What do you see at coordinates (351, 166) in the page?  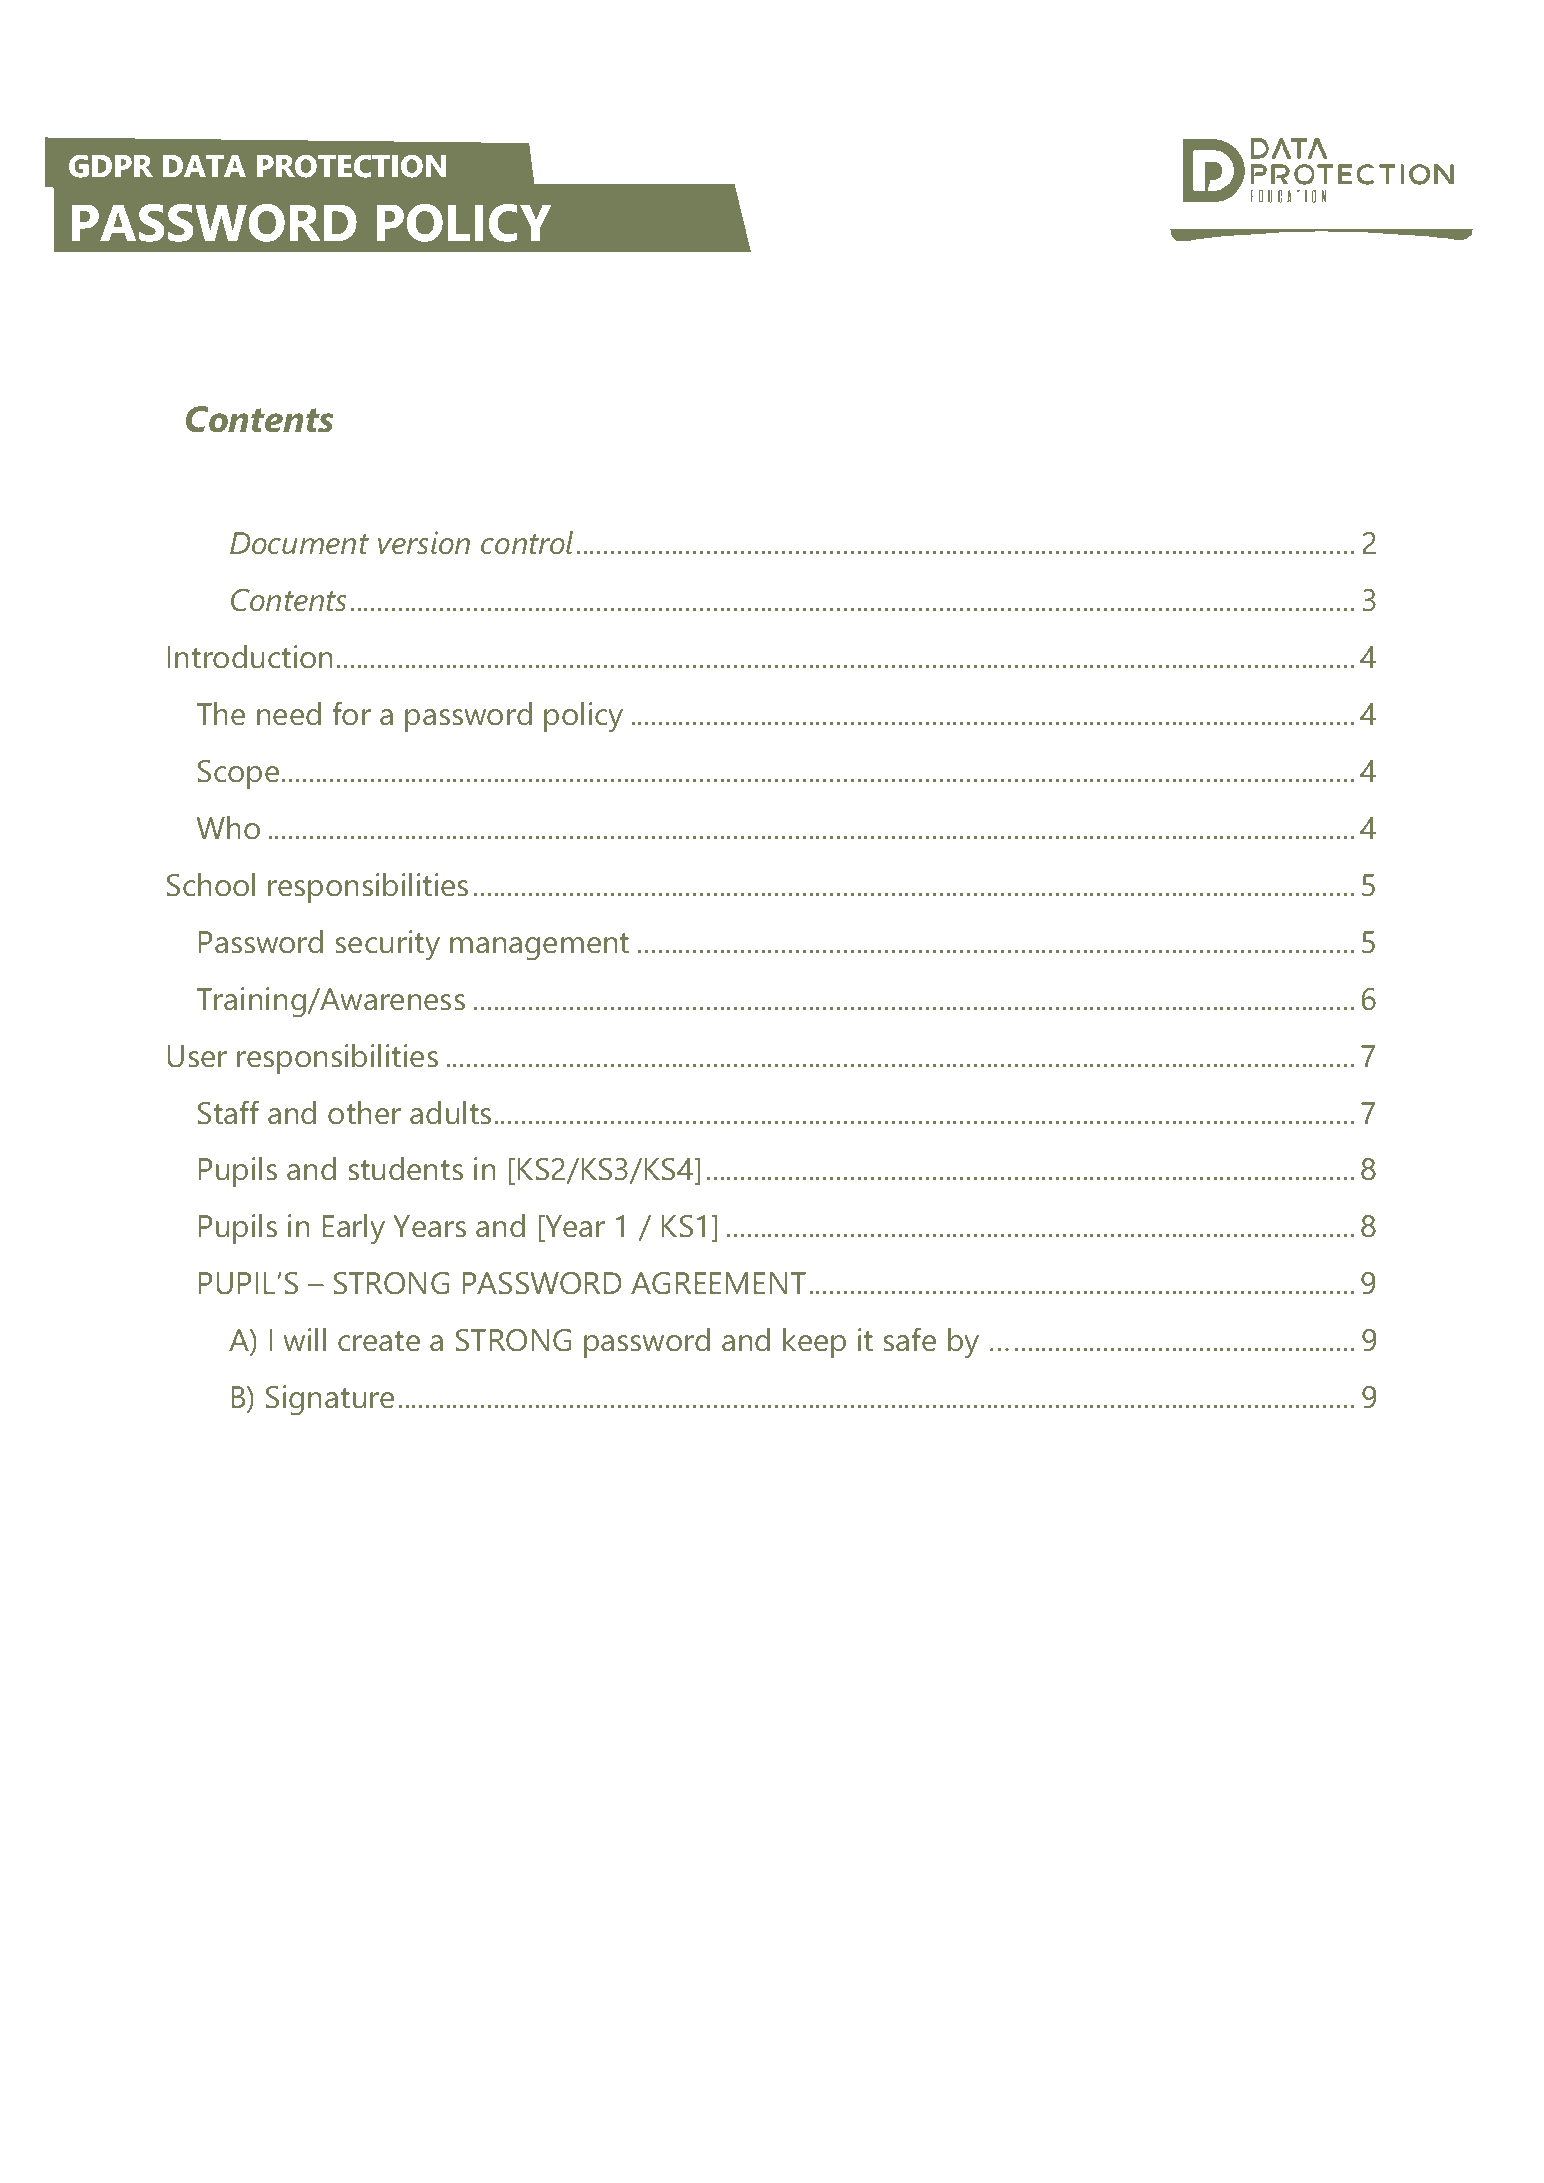 I see `PROTECTION` at bounding box center [351, 166].
